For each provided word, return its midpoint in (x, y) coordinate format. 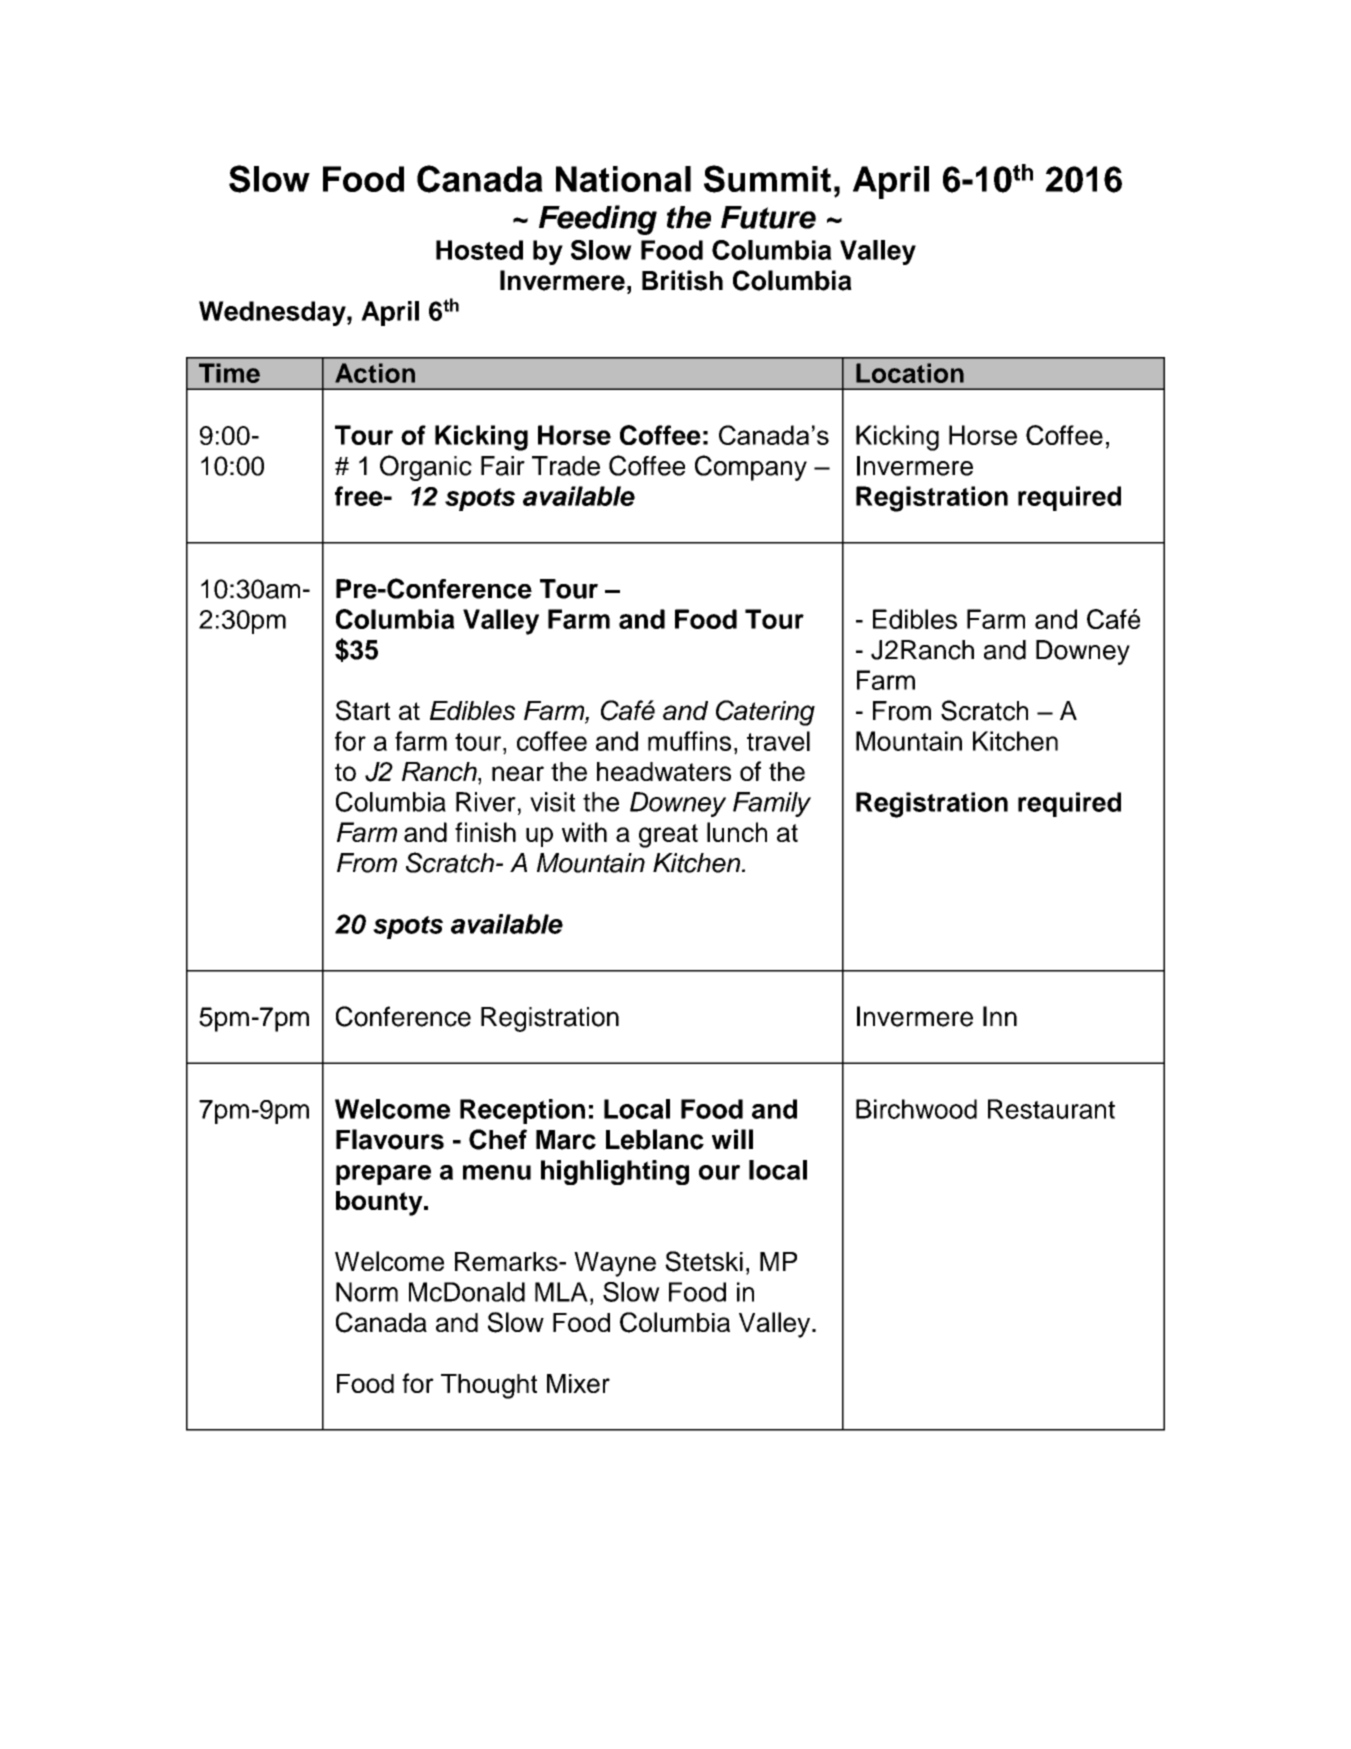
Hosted (479, 250)
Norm (367, 1292)
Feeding (598, 220)
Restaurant (1051, 1109)
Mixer (578, 1383)
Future (768, 217)
